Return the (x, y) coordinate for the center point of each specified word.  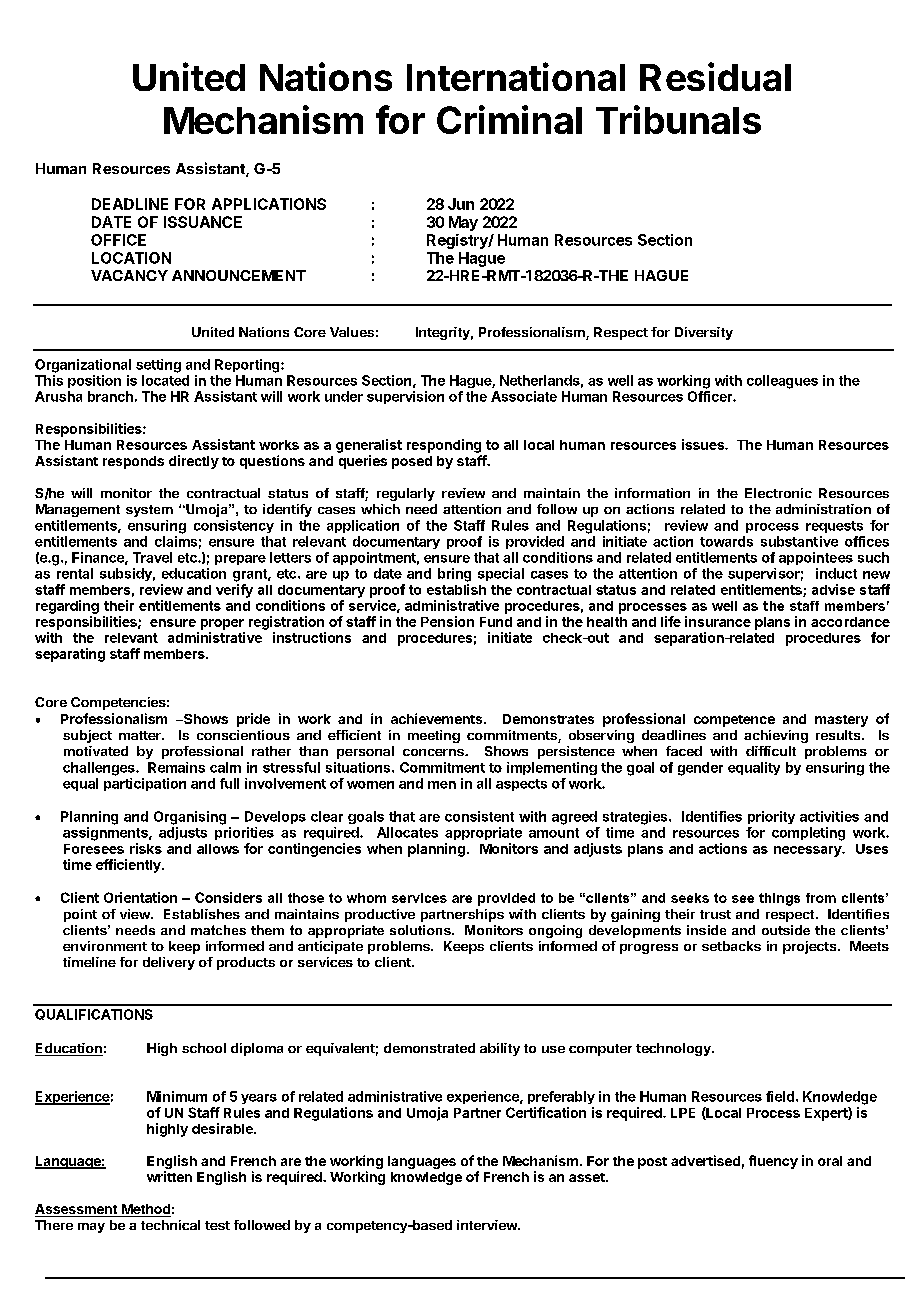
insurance (718, 621)
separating (70, 655)
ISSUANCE (203, 222)
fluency (773, 1162)
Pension (447, 621)
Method (145, 1210)
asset (588, 1177)
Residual (715, 76)
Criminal (509, 119)
